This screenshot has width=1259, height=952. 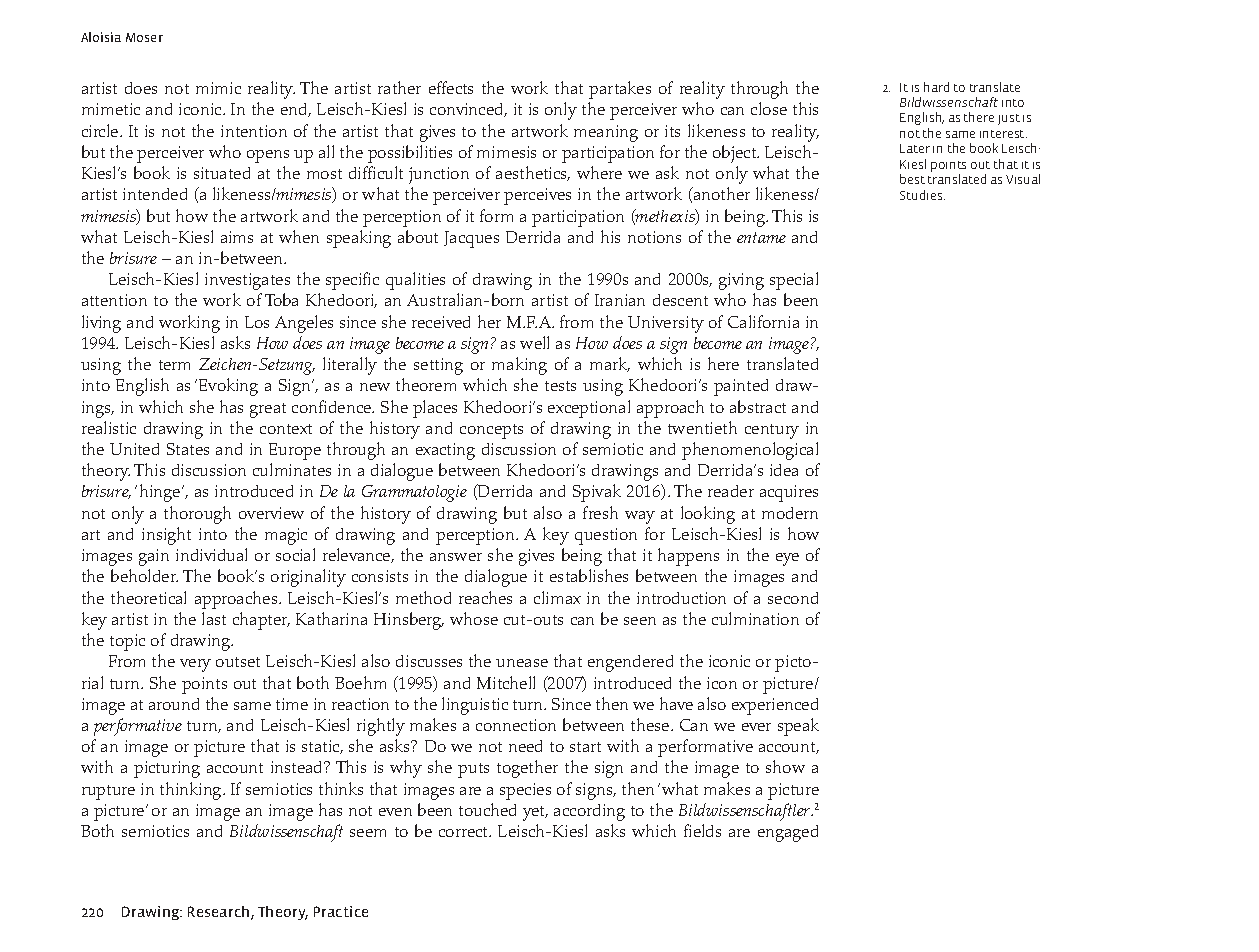 What do you see at coordinates (522, 663) in the screenshot?
I see `unease` at bounding box center [522, 663].
